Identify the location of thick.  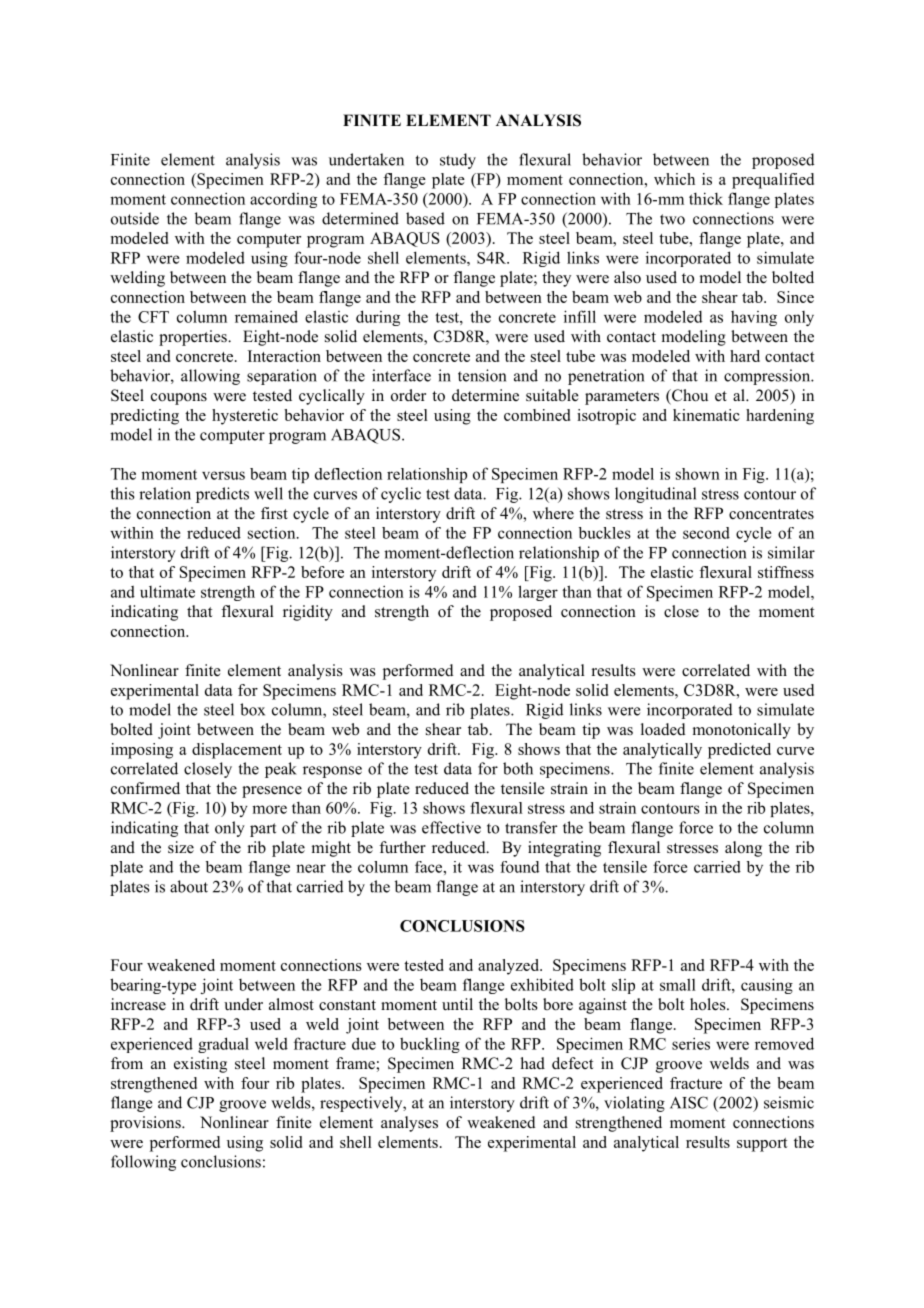
(706, 198).
